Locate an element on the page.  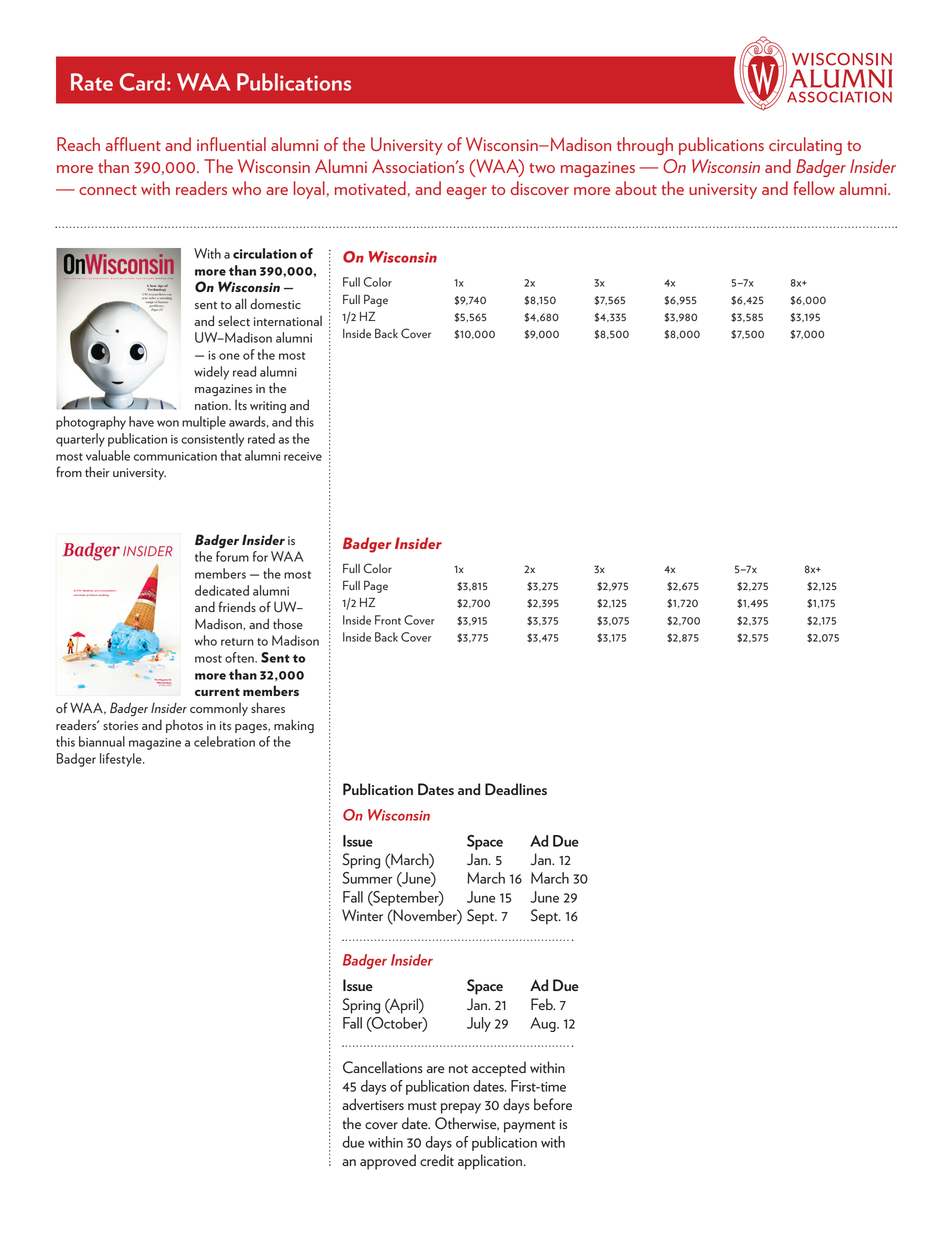
motivated is located at coordinates (370, 188).
